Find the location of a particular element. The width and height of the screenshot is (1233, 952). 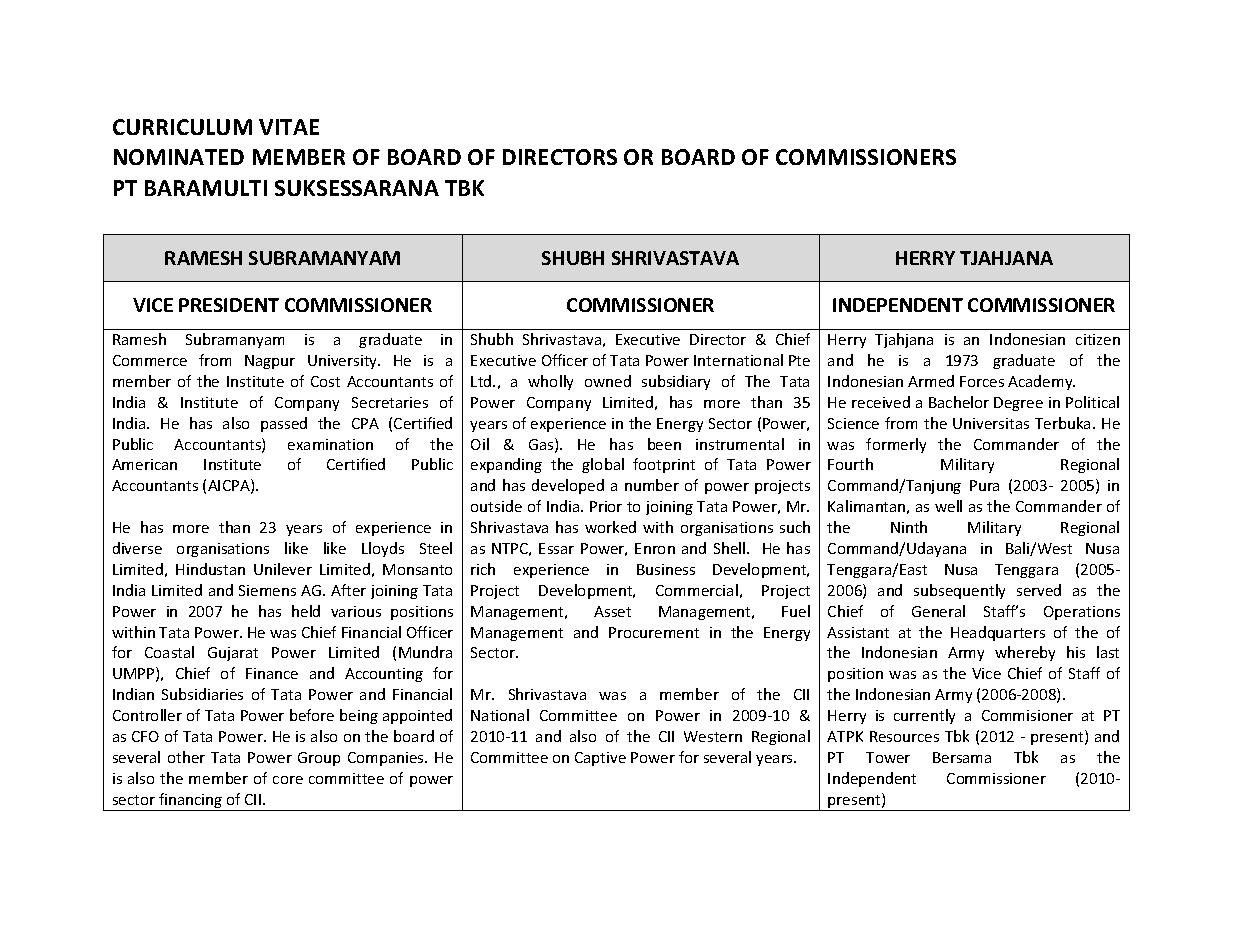

Pura is located at coordinates (984, 485).
